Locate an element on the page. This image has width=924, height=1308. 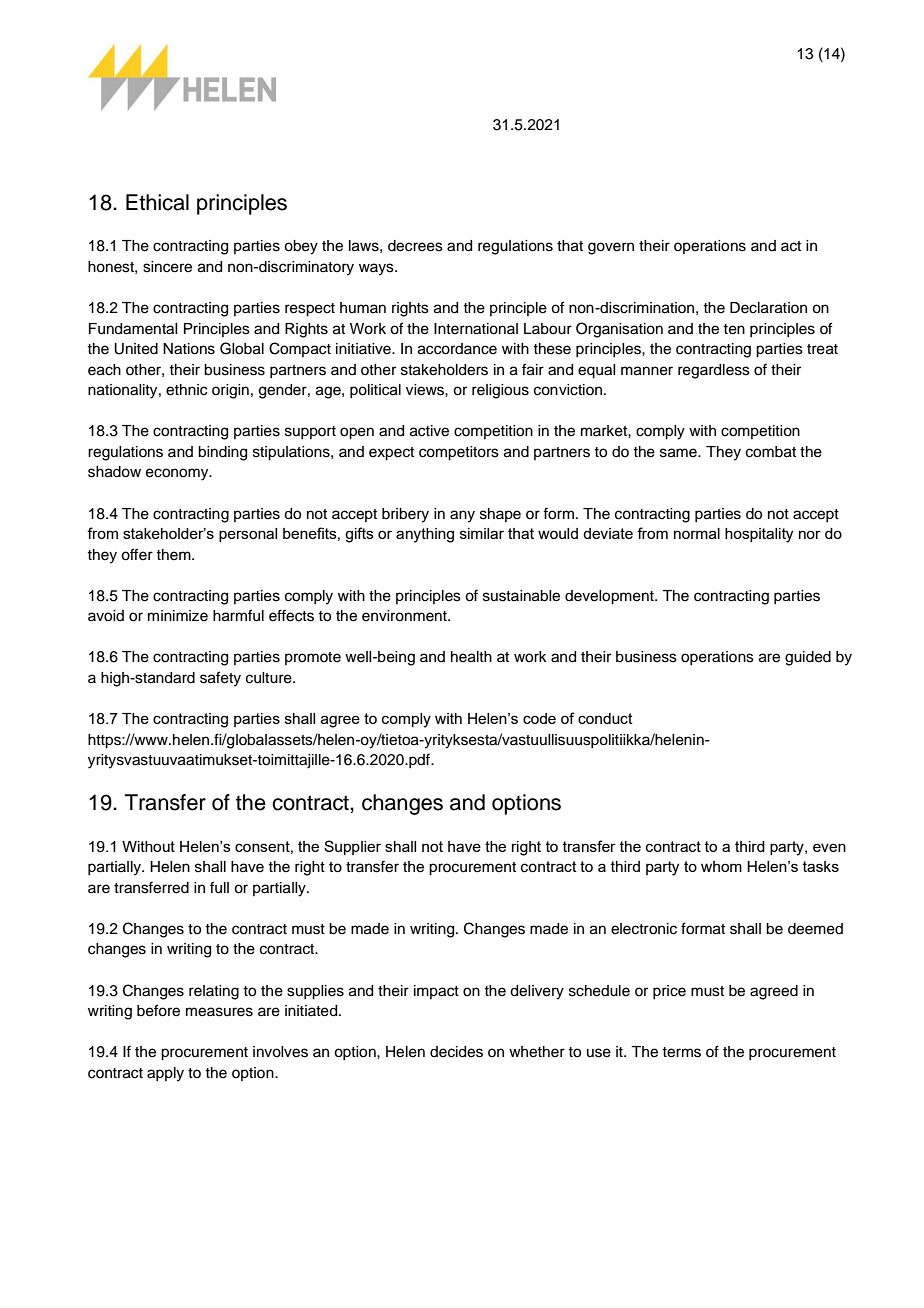
Supplier is located at coordinates (352, 847).
